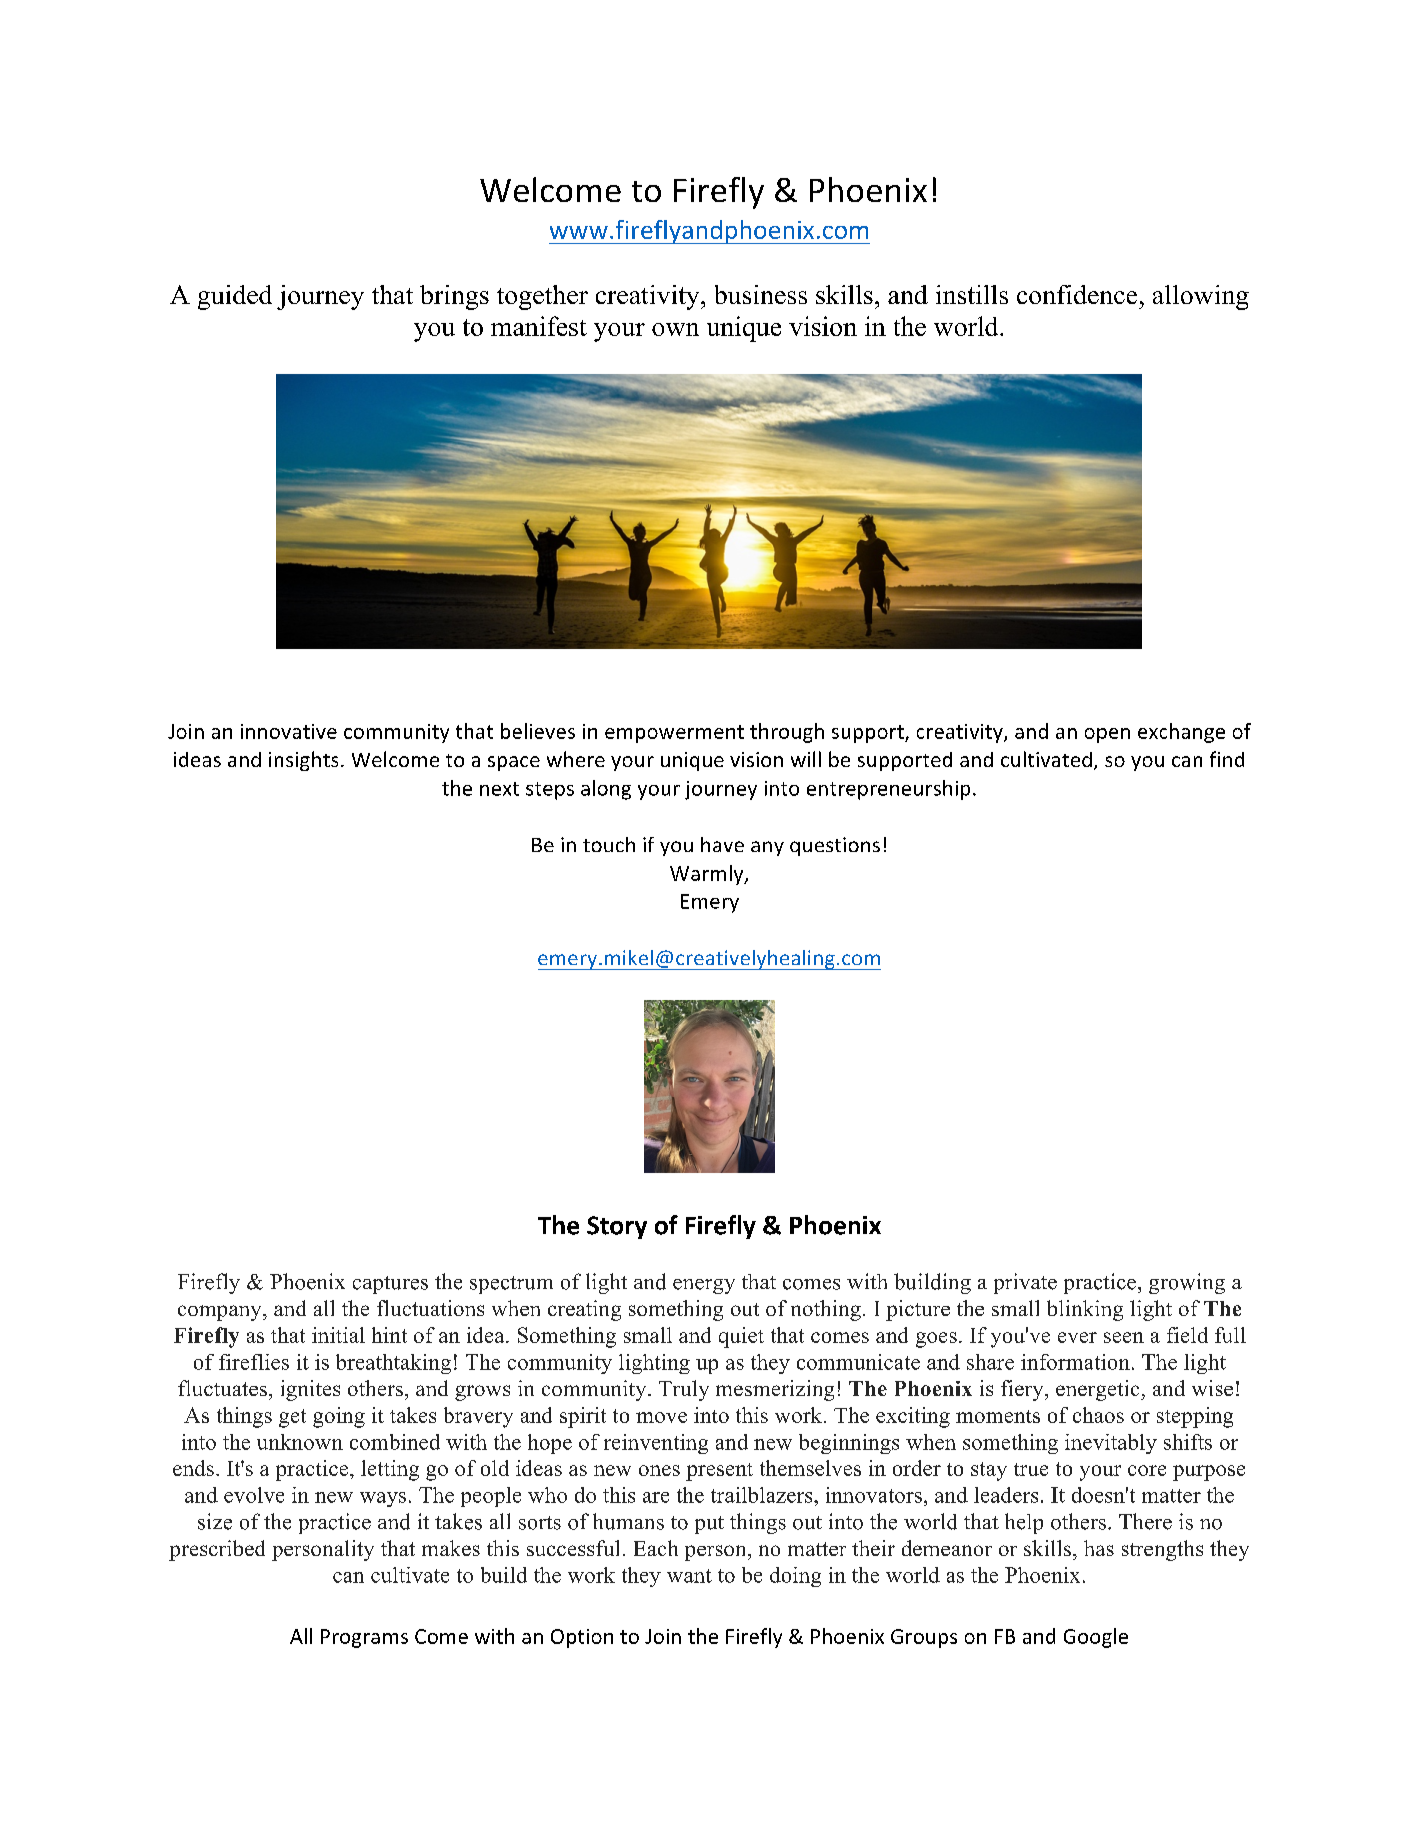 The width and height of the page is (1419, 1837). What do you see at coordinates (364, 1638) in the page?
I see `Programs` at bounding box center [364, 1638].
